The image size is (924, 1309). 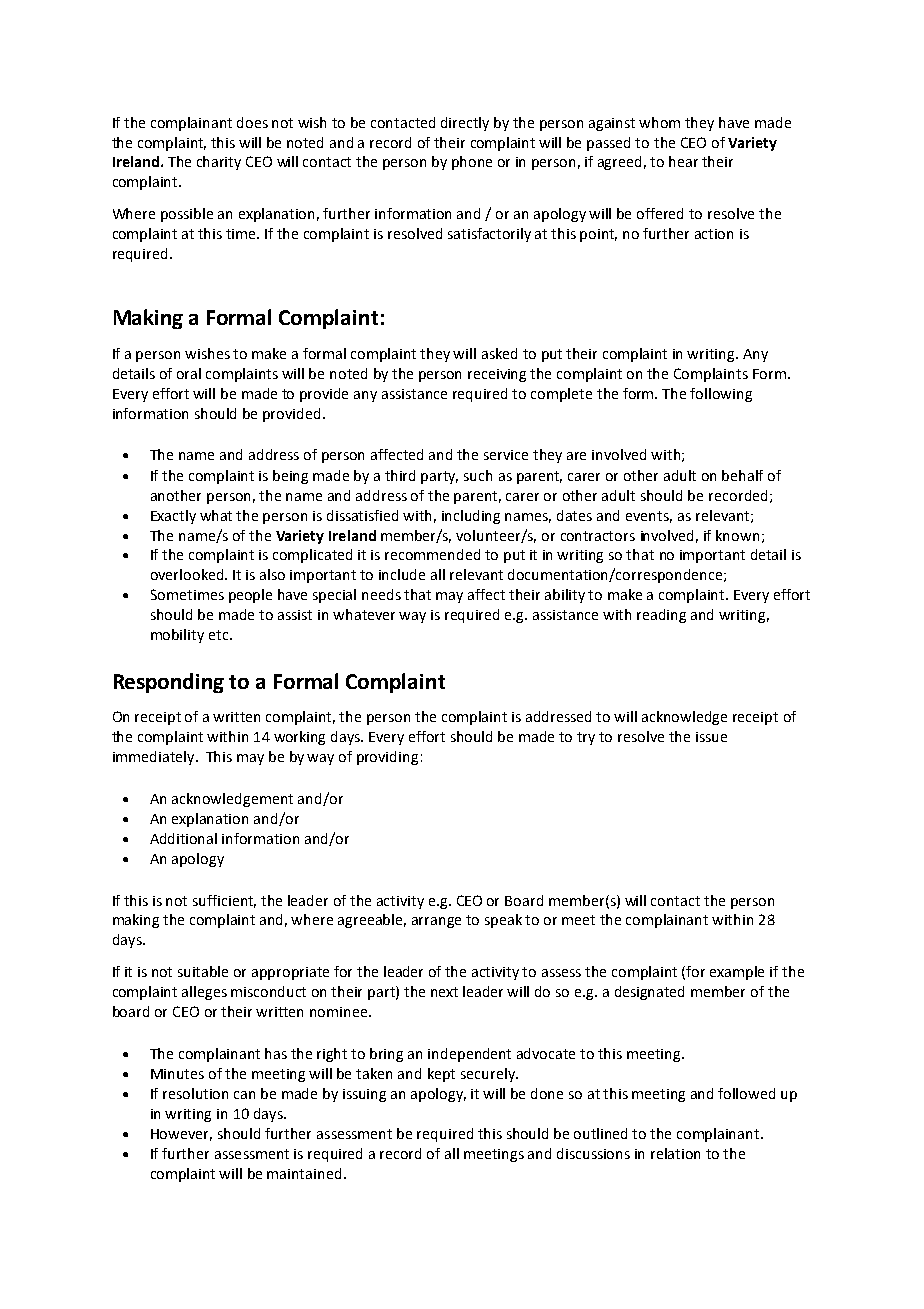 I want to click on Additional, so click(x=183, y=838).
